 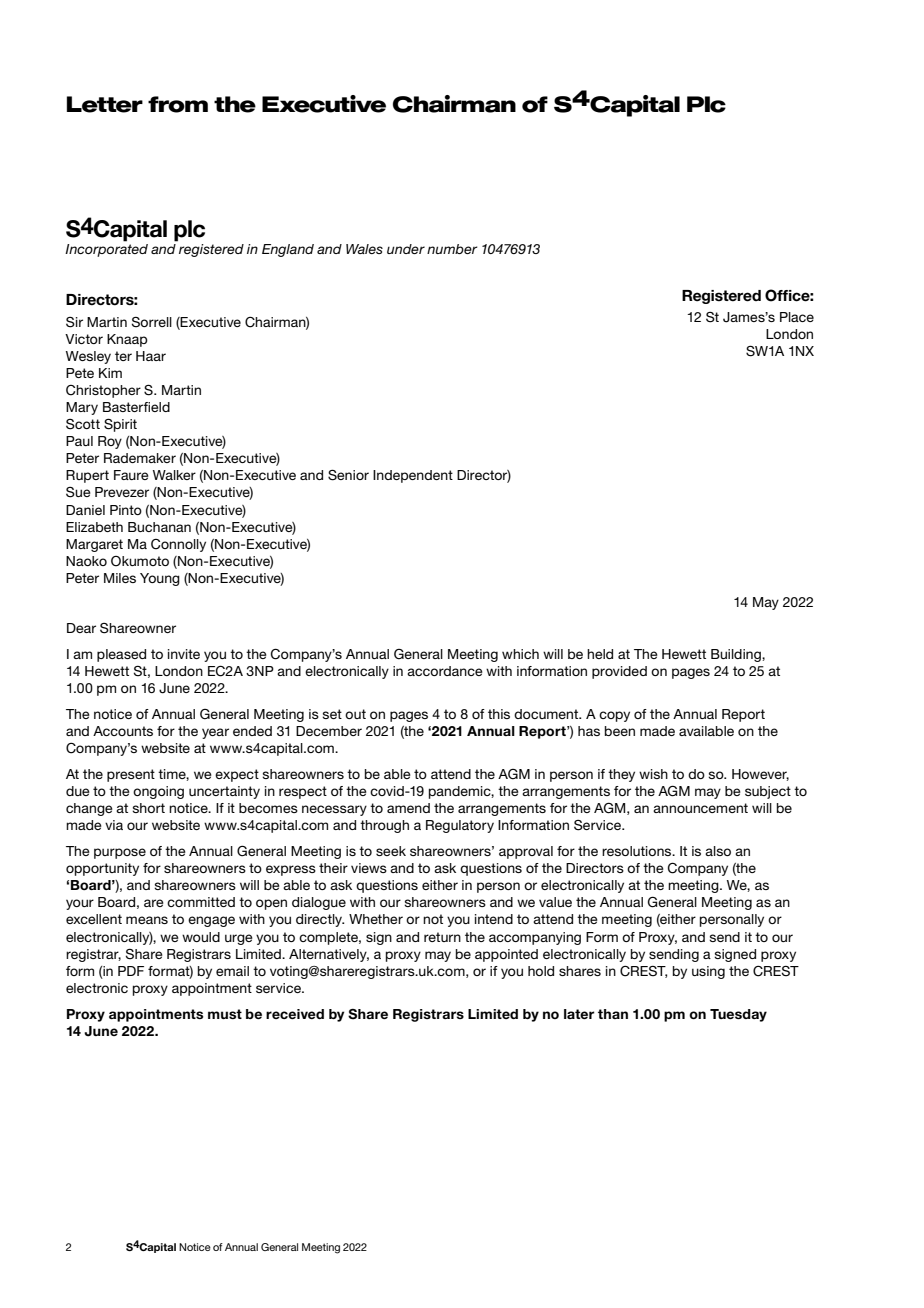 What do you see at coordinates (413, 476) in the screenshot?
I see `Independent` at bounding box center [413, 476].
